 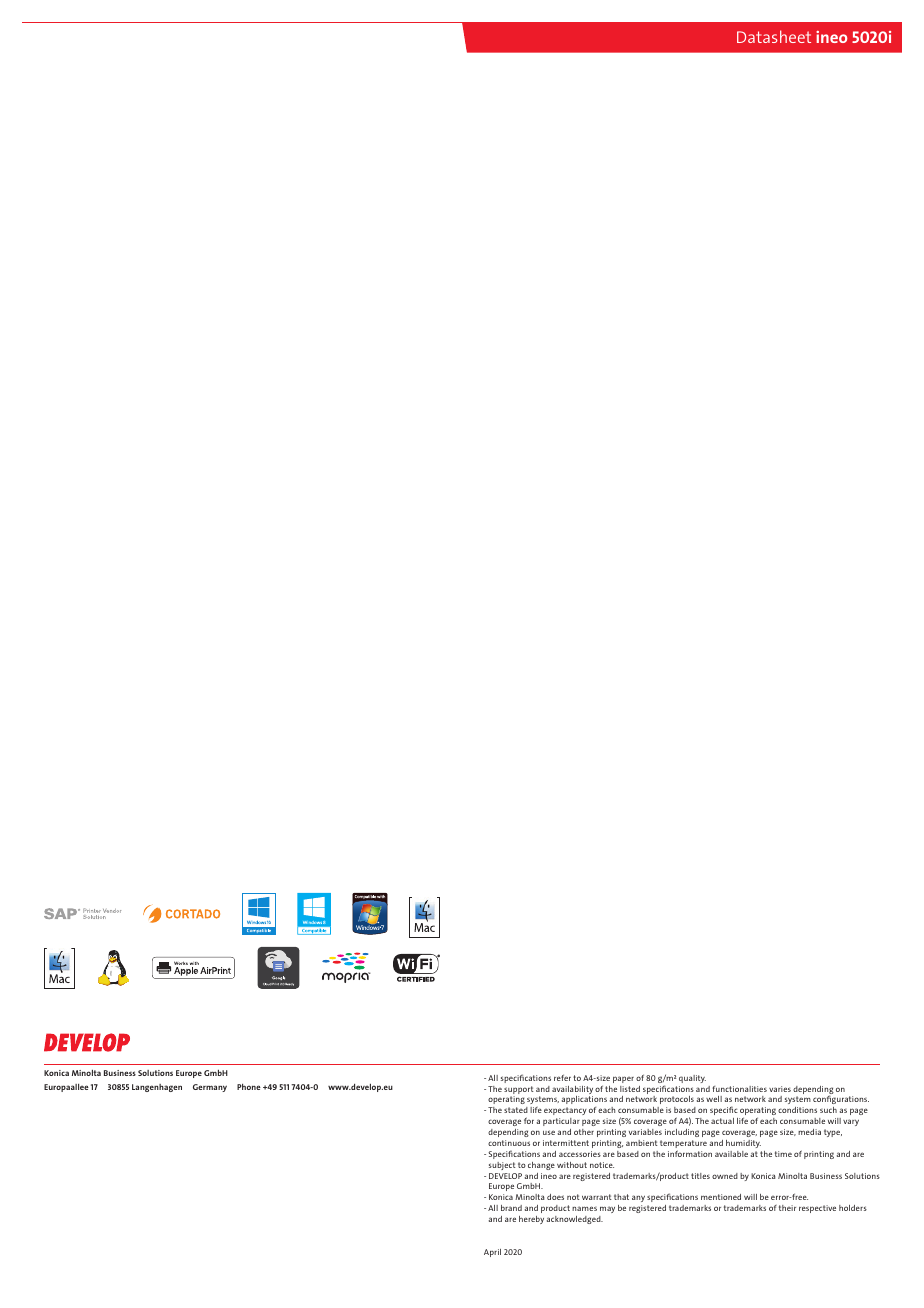 What do you see at coordinates (562, 1077) in the page?
I see `refer` at bounding box center [562, 1077].
